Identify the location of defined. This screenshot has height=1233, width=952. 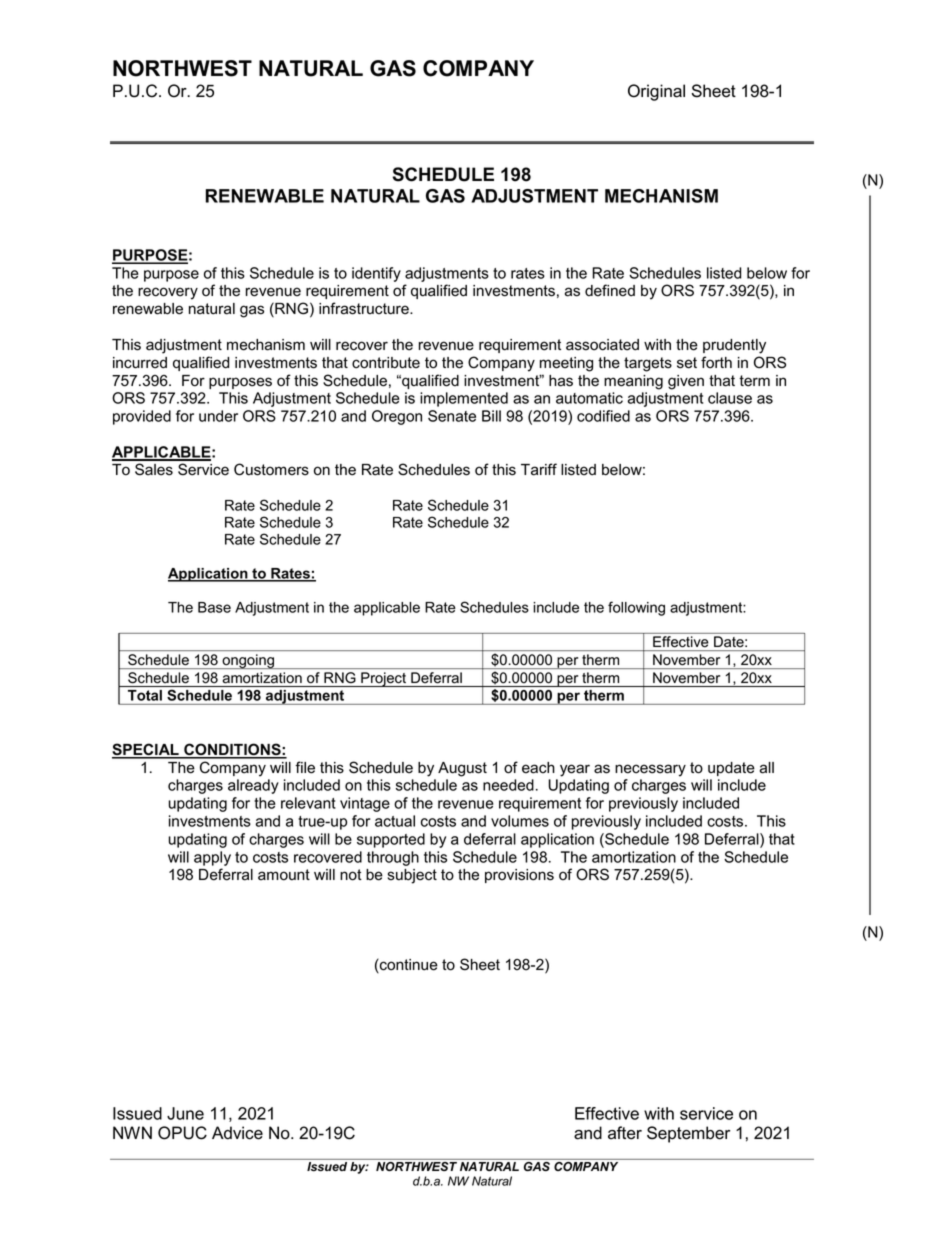
(610, 290).
